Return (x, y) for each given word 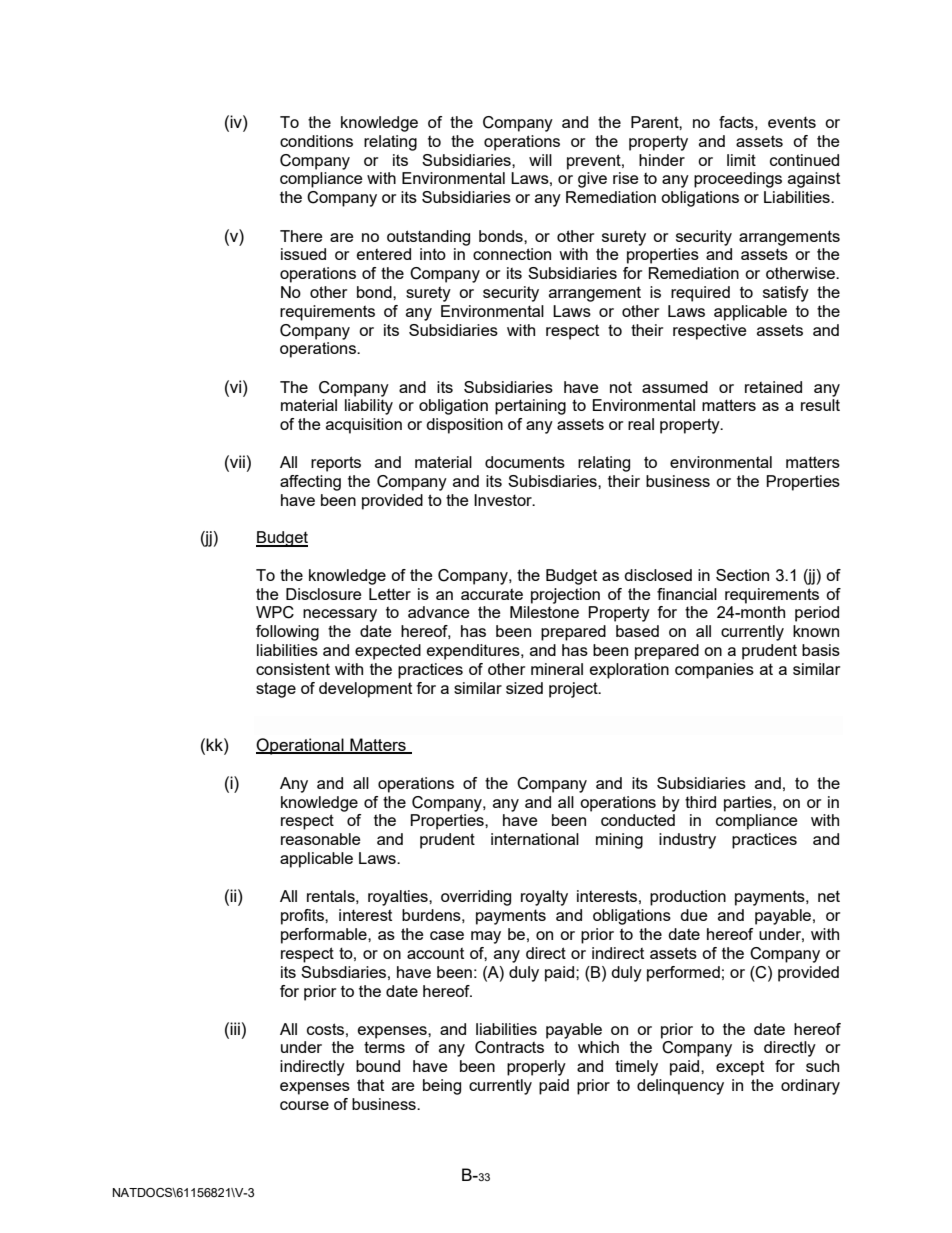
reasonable (321, 839)
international (535, 839)
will (540, 160)
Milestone (544, 612)
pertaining (530, 407)
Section (742, 575)
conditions (316, 141)
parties (749, 804)
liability (369, 407)
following (287, 633)
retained (773, 387)
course (304, 1105)
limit (741, 160)
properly (536, 1068)
